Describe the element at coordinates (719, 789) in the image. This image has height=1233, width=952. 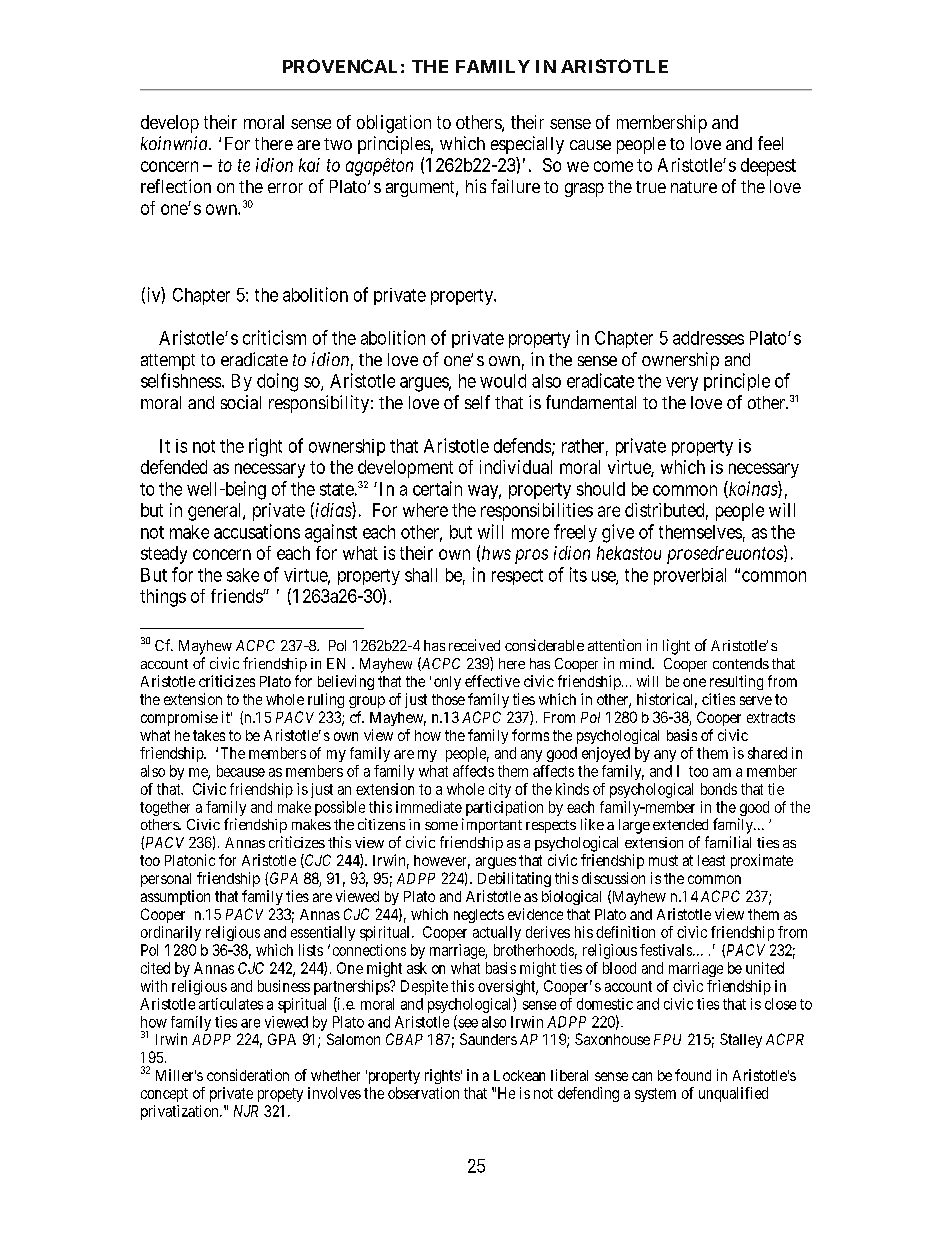
I see `bonds` at that location.
